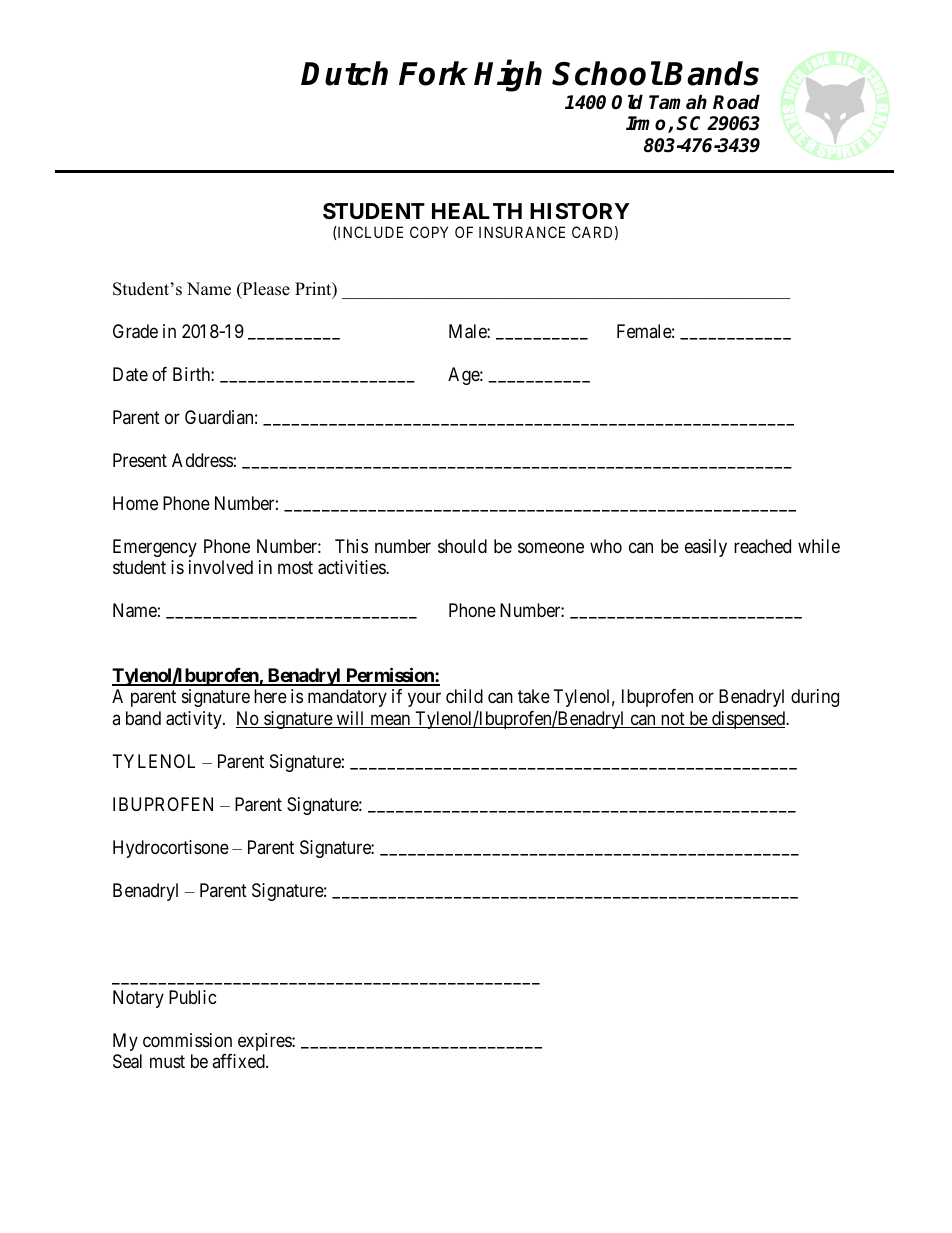 This document has width=952, height=1233. What do you see at coordinates (762, 546) in the document?
I see `reached` at bounding box center [762, 546].
